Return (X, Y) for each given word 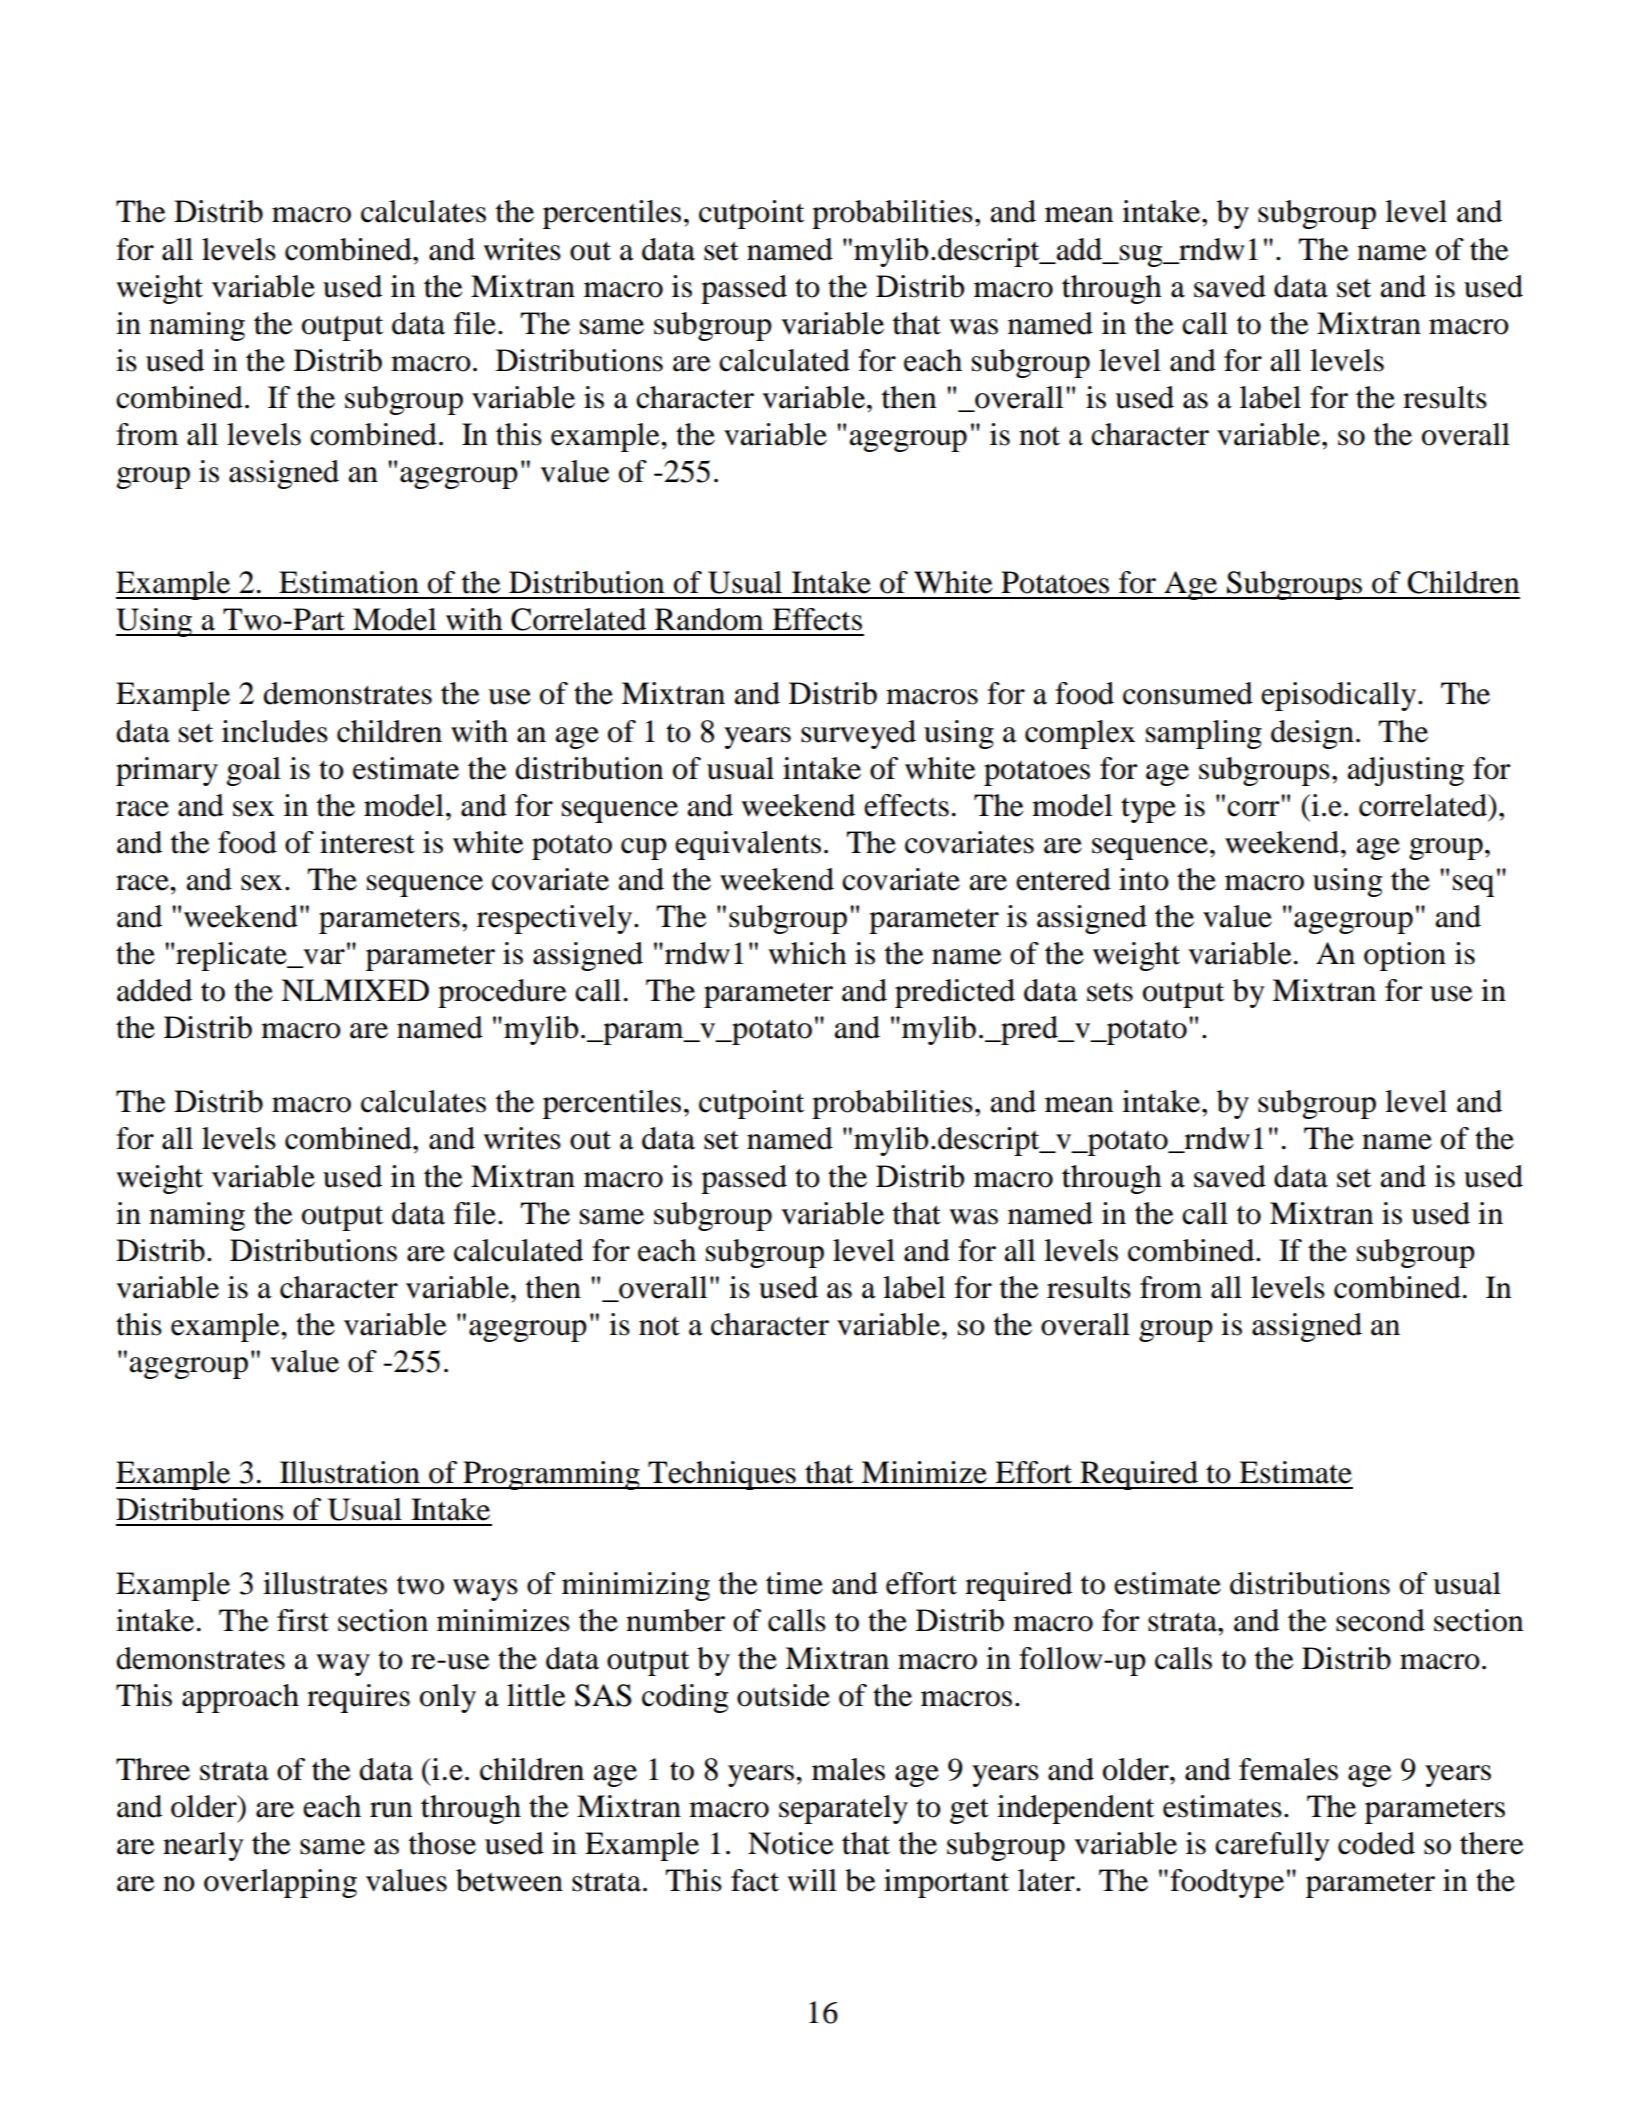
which (808, 953)
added (154, 990)
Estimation (349, 582)
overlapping (280, 1883)
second (1380, 1620)
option (1405, 956)
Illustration (350, 1472)
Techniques (722, 1475)
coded (1376, 1843)
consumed (1188, 693)
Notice (791, 1843)
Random (709, 619)
